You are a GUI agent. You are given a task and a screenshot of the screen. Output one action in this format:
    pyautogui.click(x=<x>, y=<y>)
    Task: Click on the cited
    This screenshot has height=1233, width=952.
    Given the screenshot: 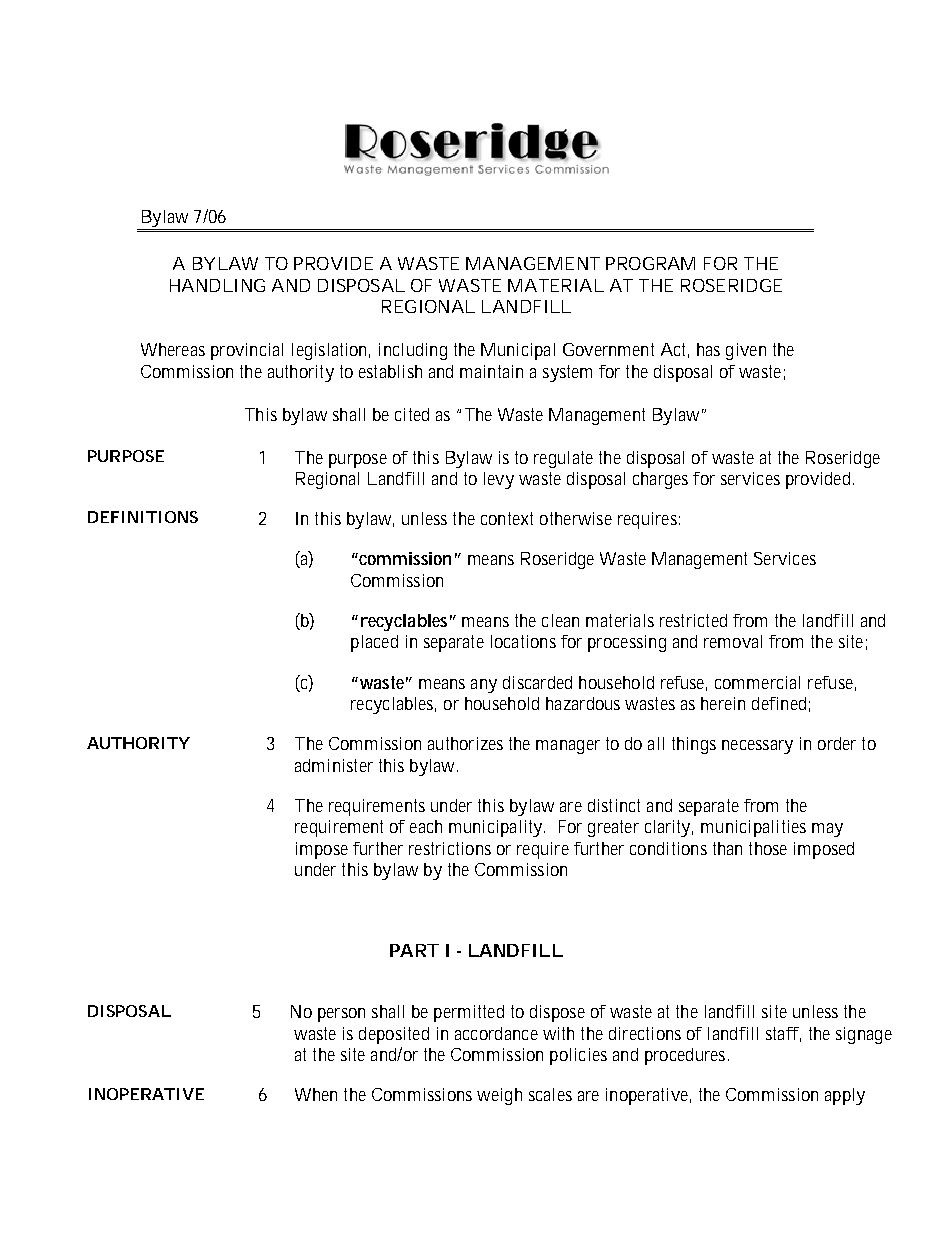 What is the action you would take?
    pyautogui.click(x=412, y=414)
